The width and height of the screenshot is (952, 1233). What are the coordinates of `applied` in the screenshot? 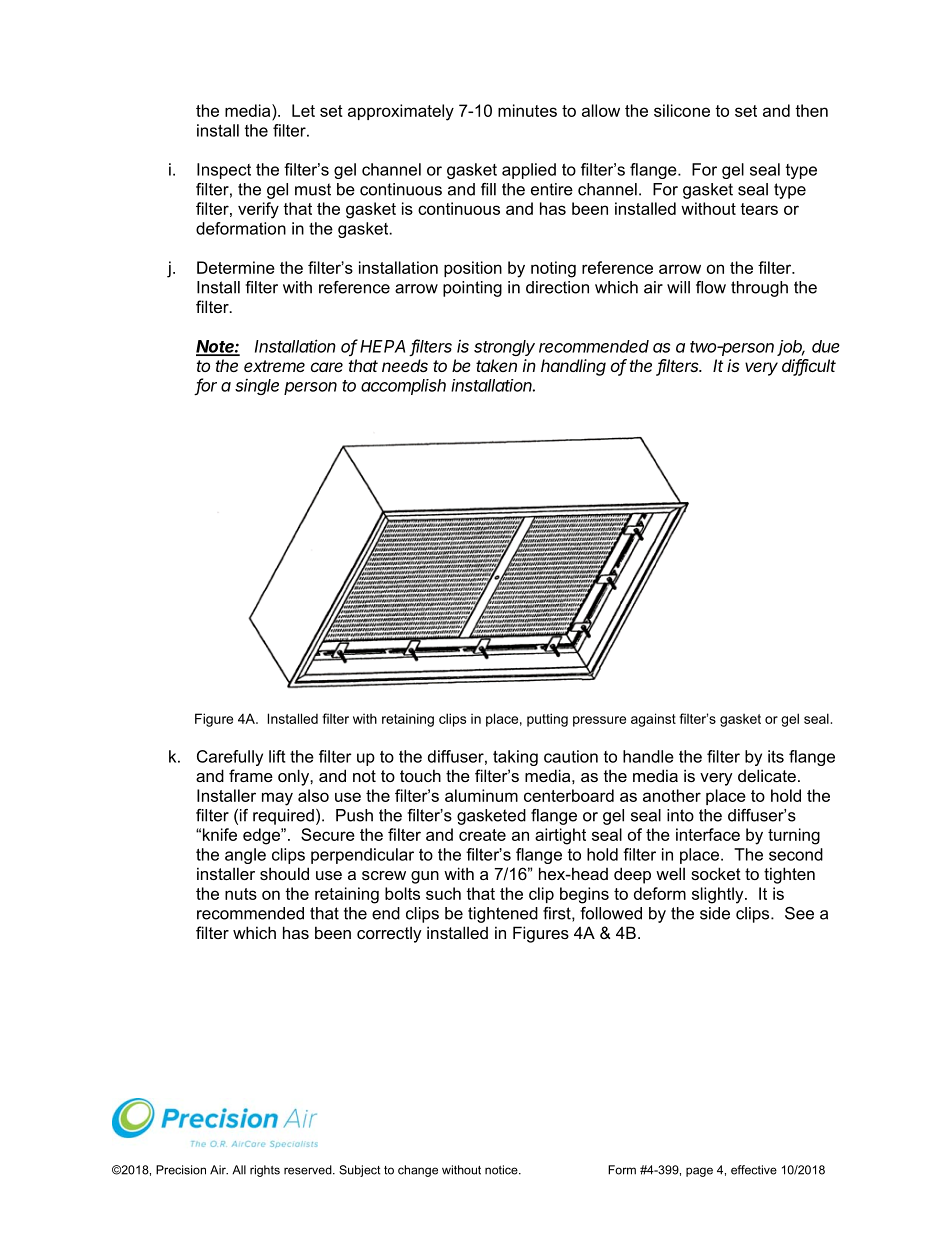 It's located at (529, 171).
